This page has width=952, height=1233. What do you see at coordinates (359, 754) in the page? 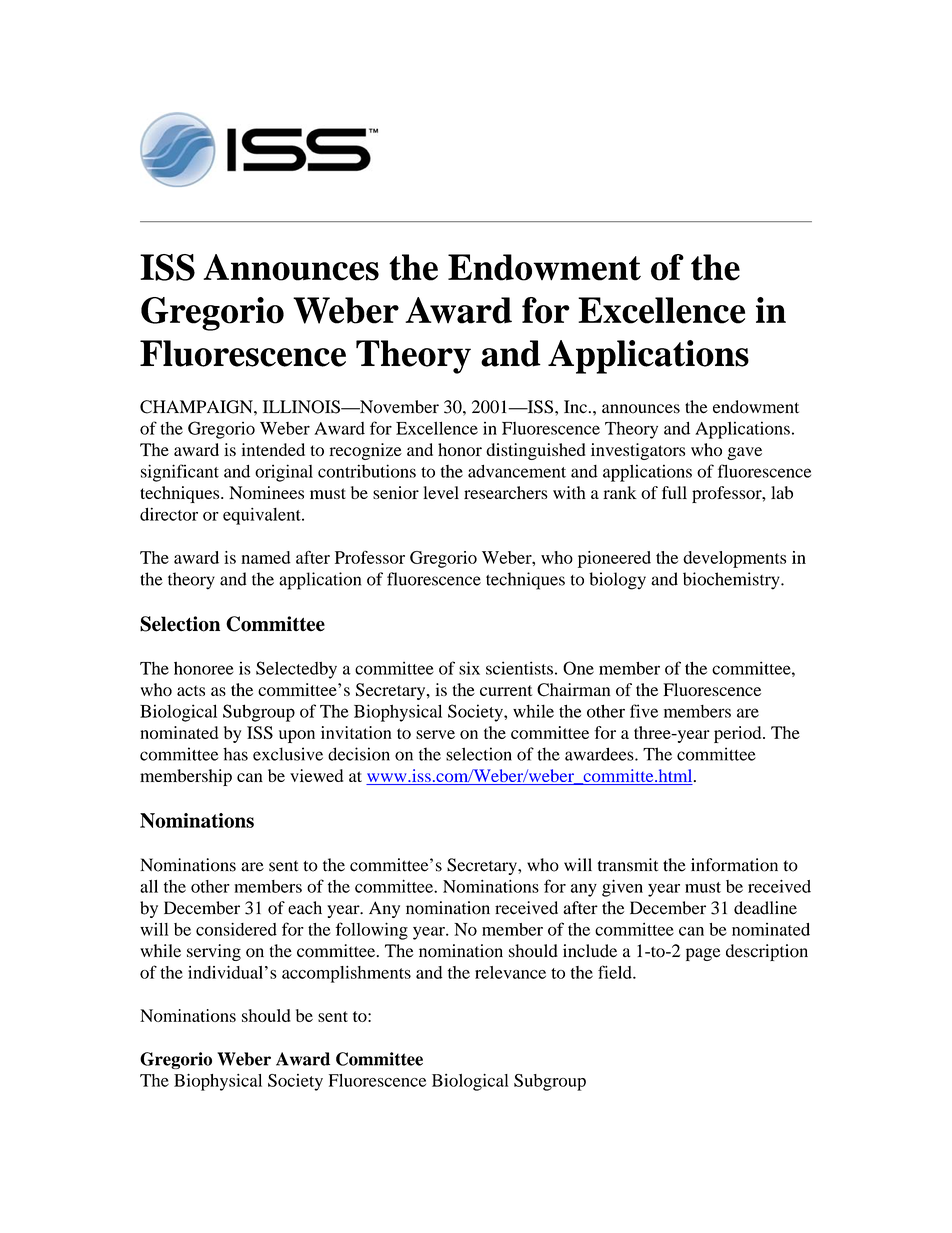
I see `decision` at bounding box center [359, 754].
